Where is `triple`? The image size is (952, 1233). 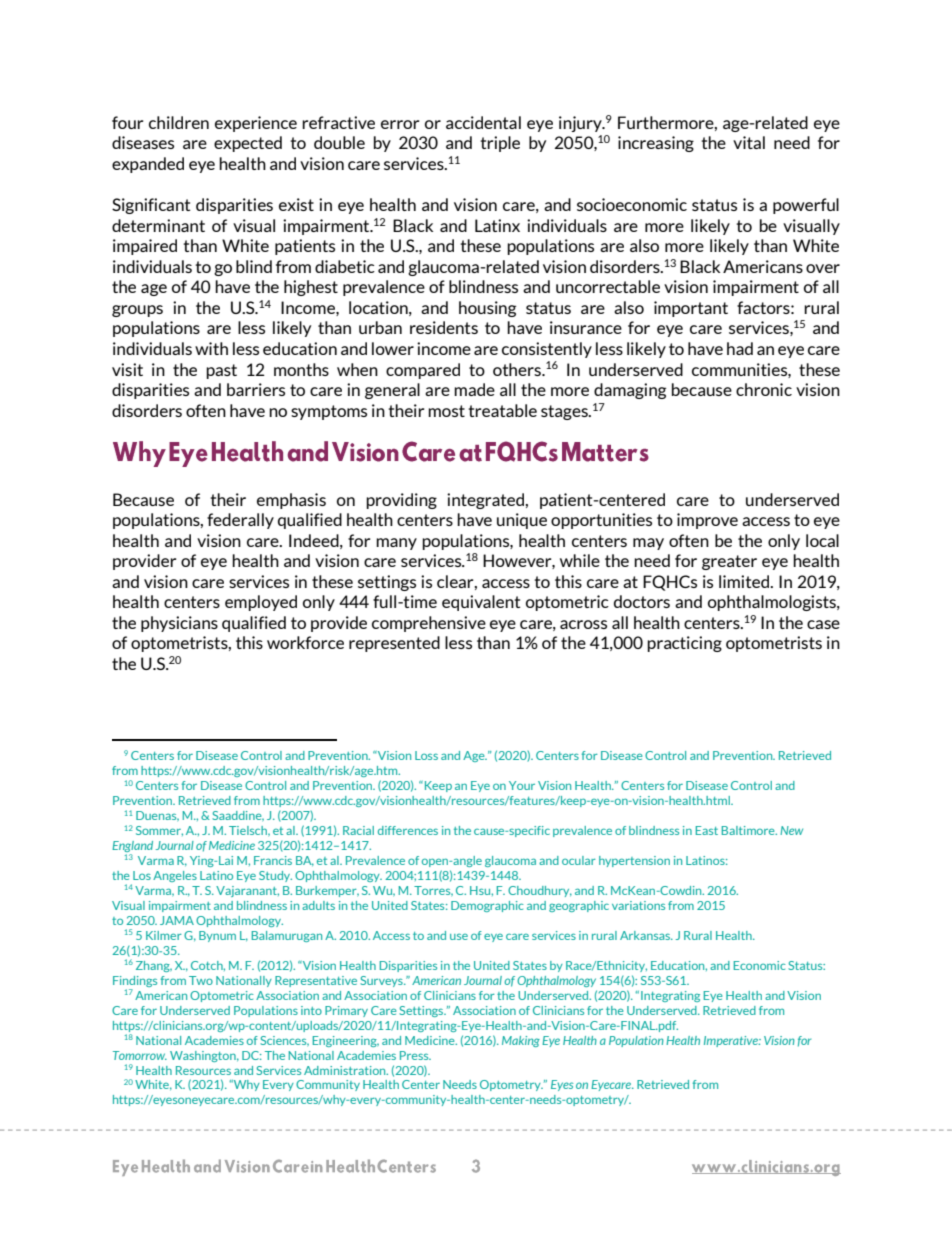 triple is located at coordinates (500, 144).
